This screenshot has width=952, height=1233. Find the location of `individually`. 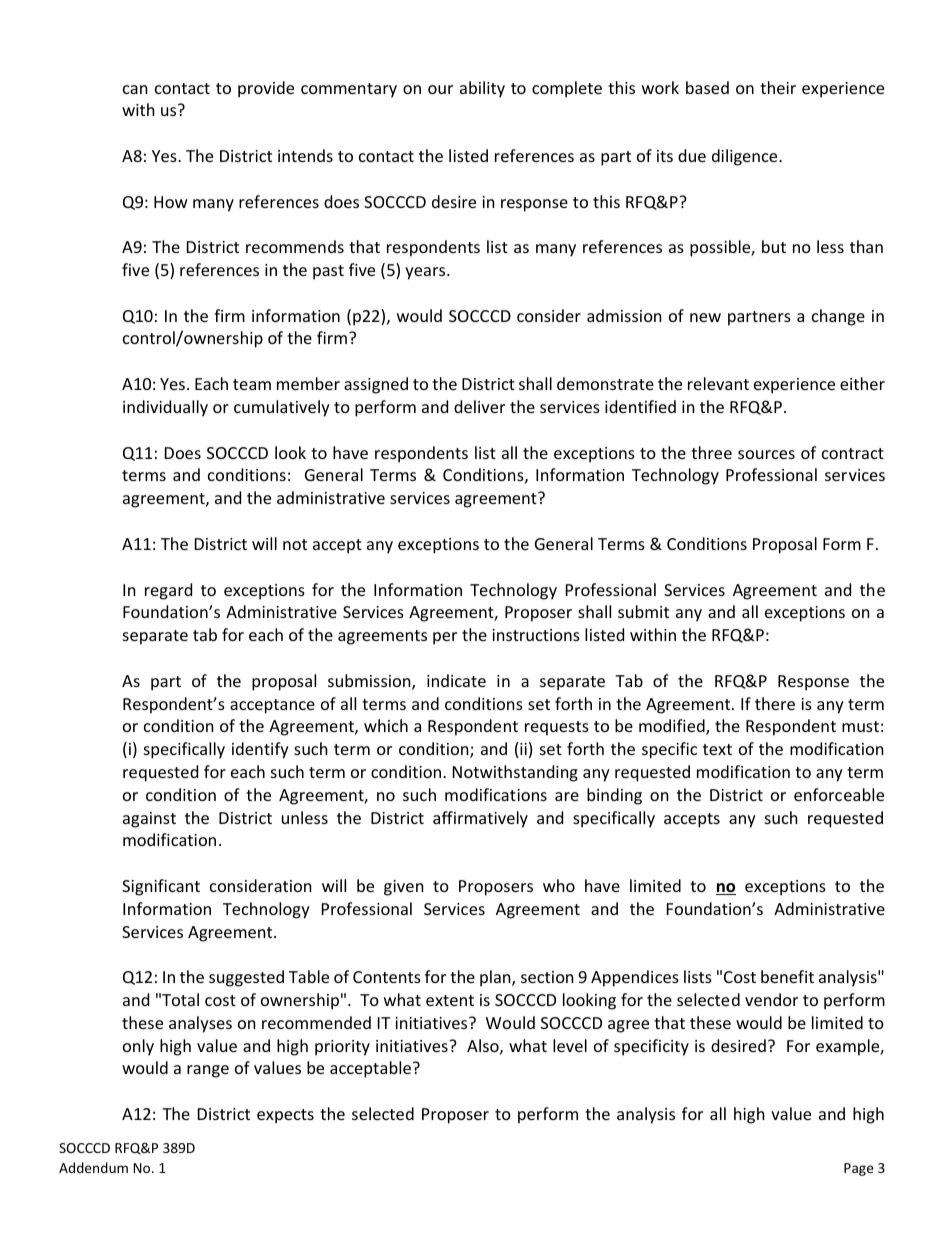

individually is located at coordinates (165, 408).
